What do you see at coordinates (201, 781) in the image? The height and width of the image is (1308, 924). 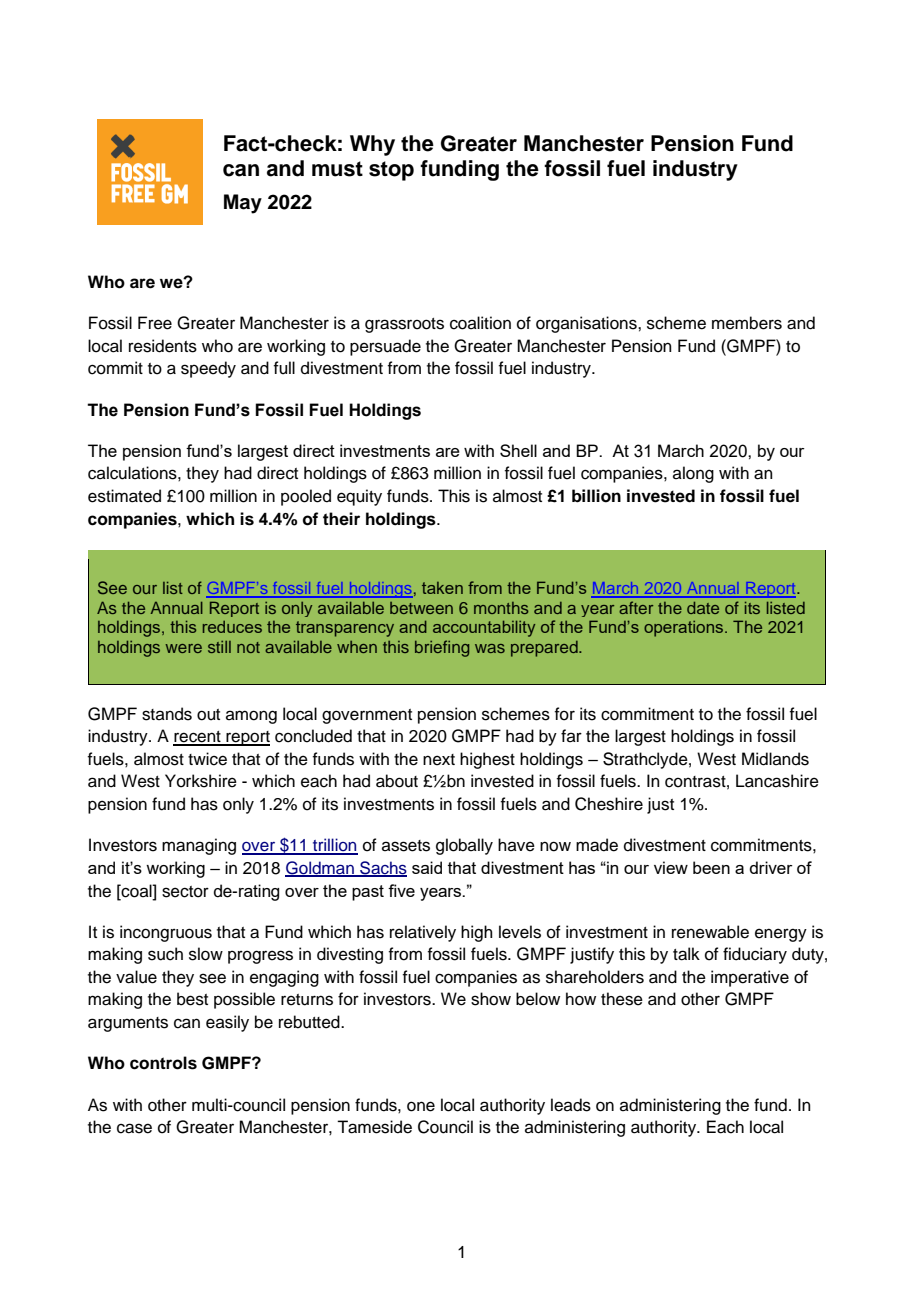 I see `Yorkshire` at bounding box center [201, 781].
